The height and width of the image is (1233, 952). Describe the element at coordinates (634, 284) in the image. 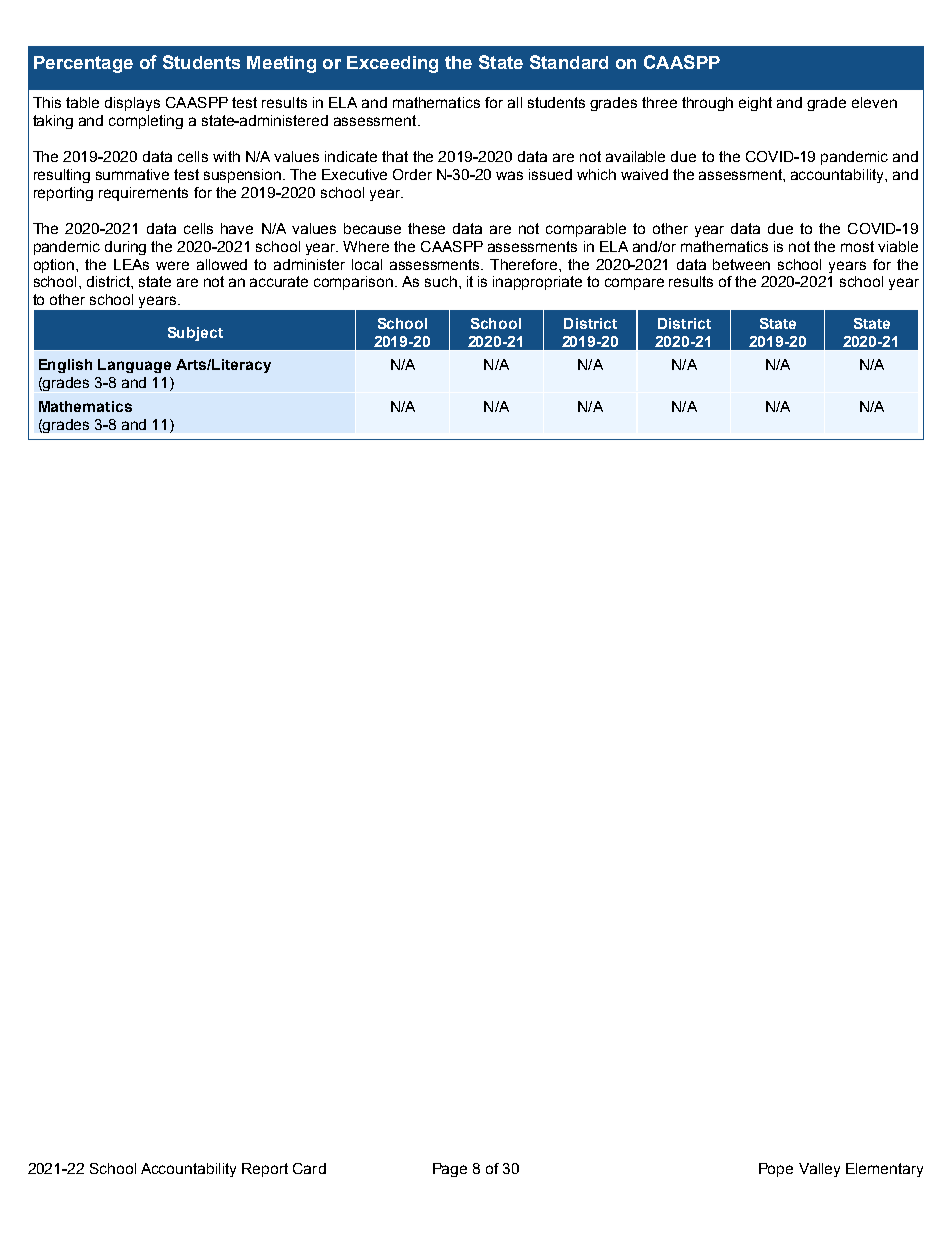

I see `compare` at that location.
